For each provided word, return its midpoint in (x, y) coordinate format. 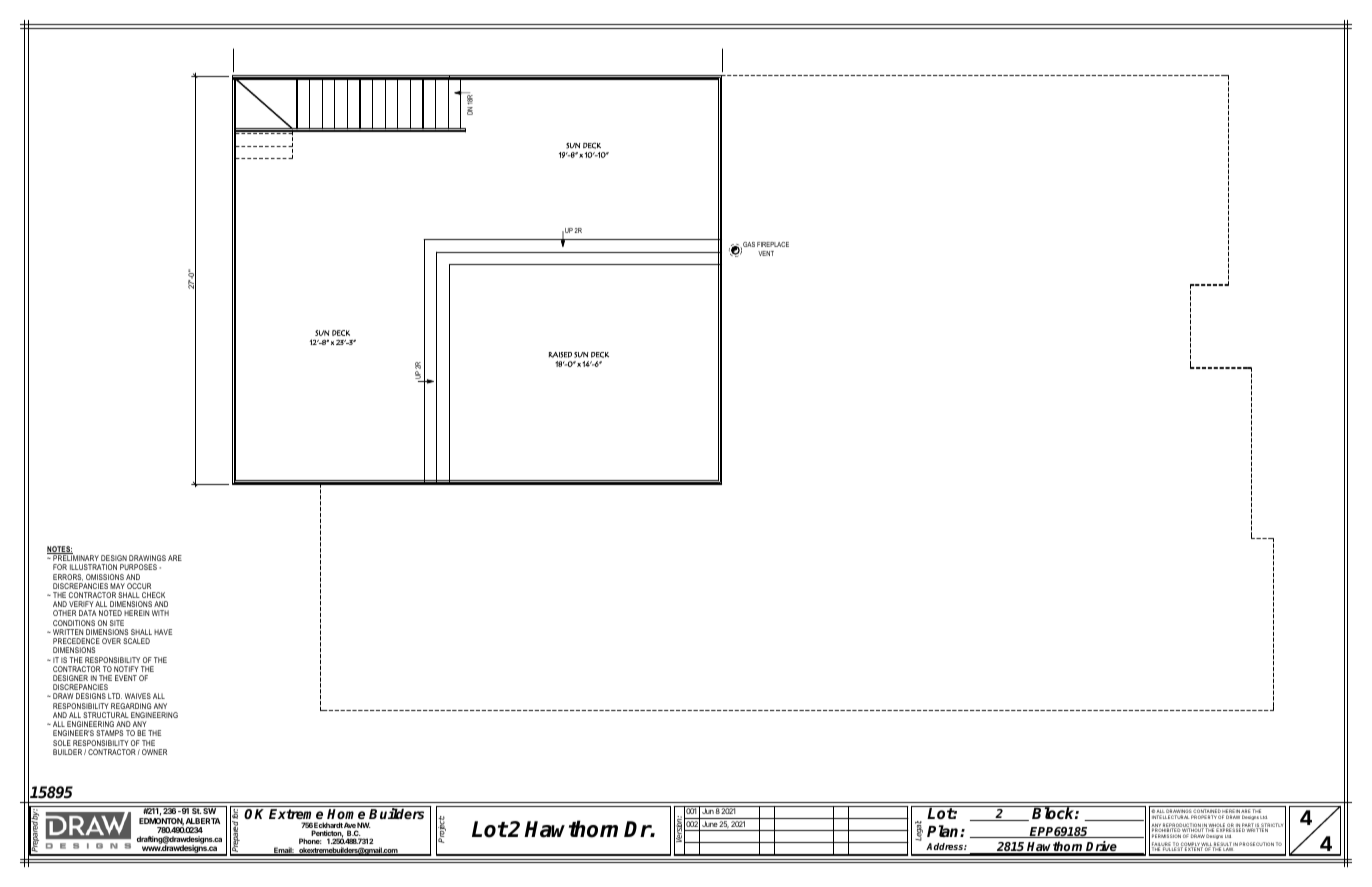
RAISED (560, 355)
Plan (944, 831)
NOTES (60, 550)
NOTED (110, 613)
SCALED (136, 641)
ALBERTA (203, 821)
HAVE (163, 632)
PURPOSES (138, 567)
